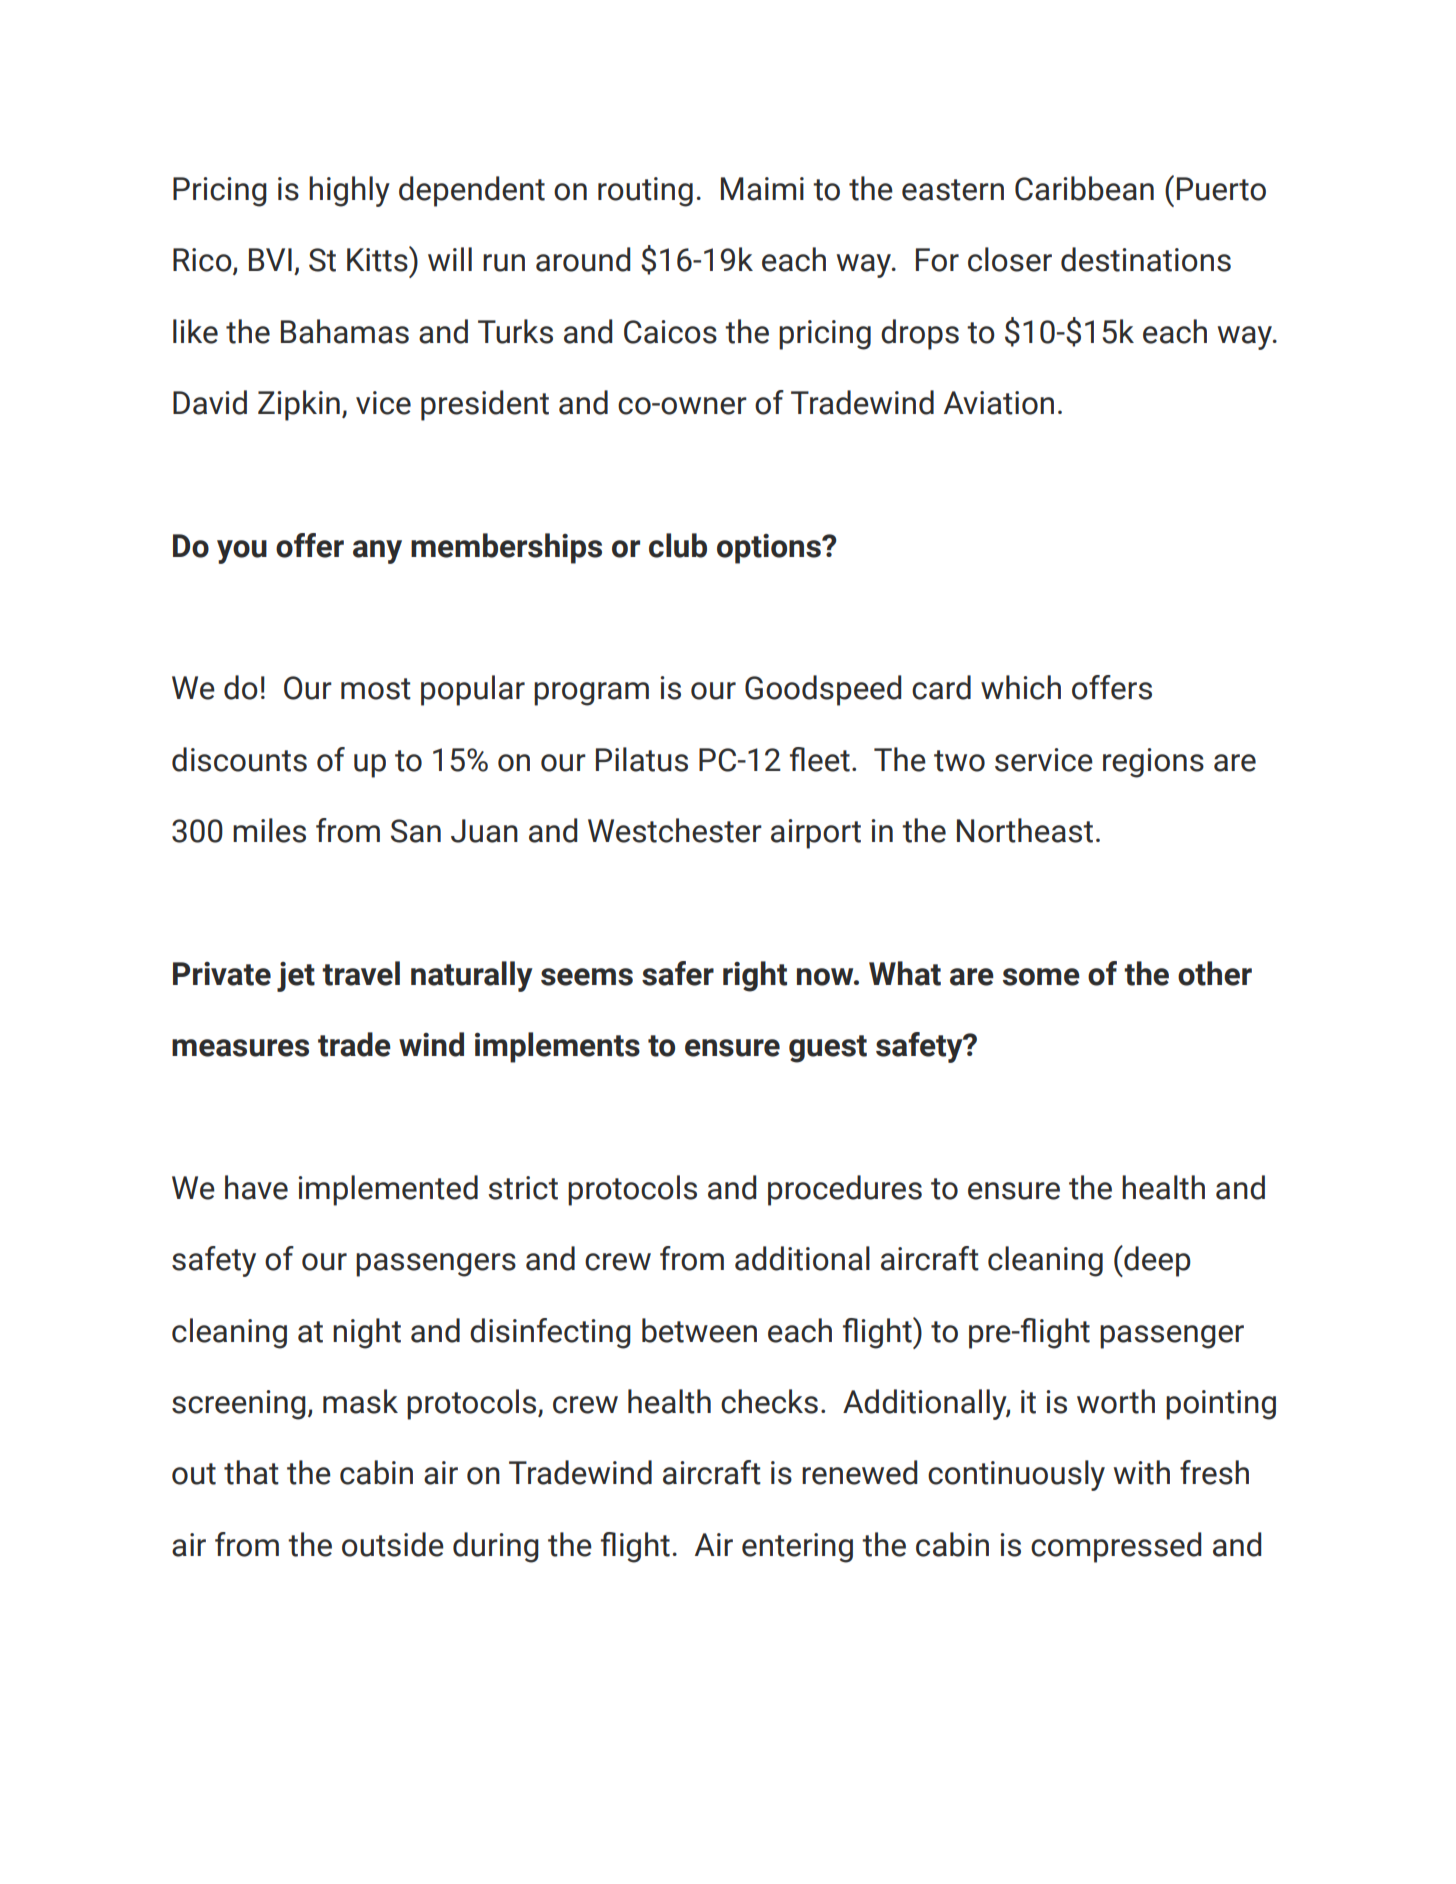  What do you see at coordinates (251, 1472) in the document?
I see `that` at bounding box center [251, 1472].
